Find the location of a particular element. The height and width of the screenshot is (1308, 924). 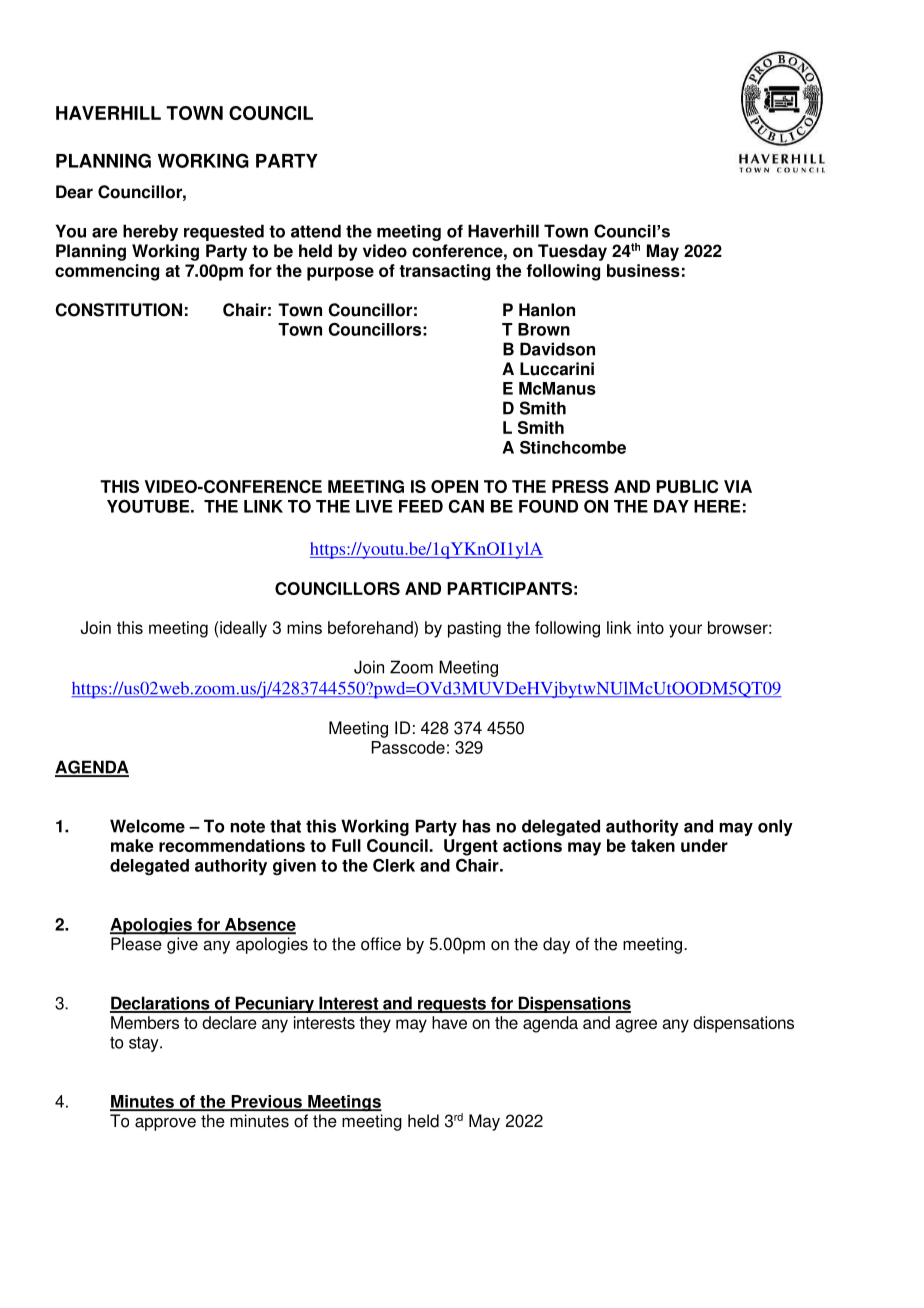

Clerk is located at coordinates (394, 865).
